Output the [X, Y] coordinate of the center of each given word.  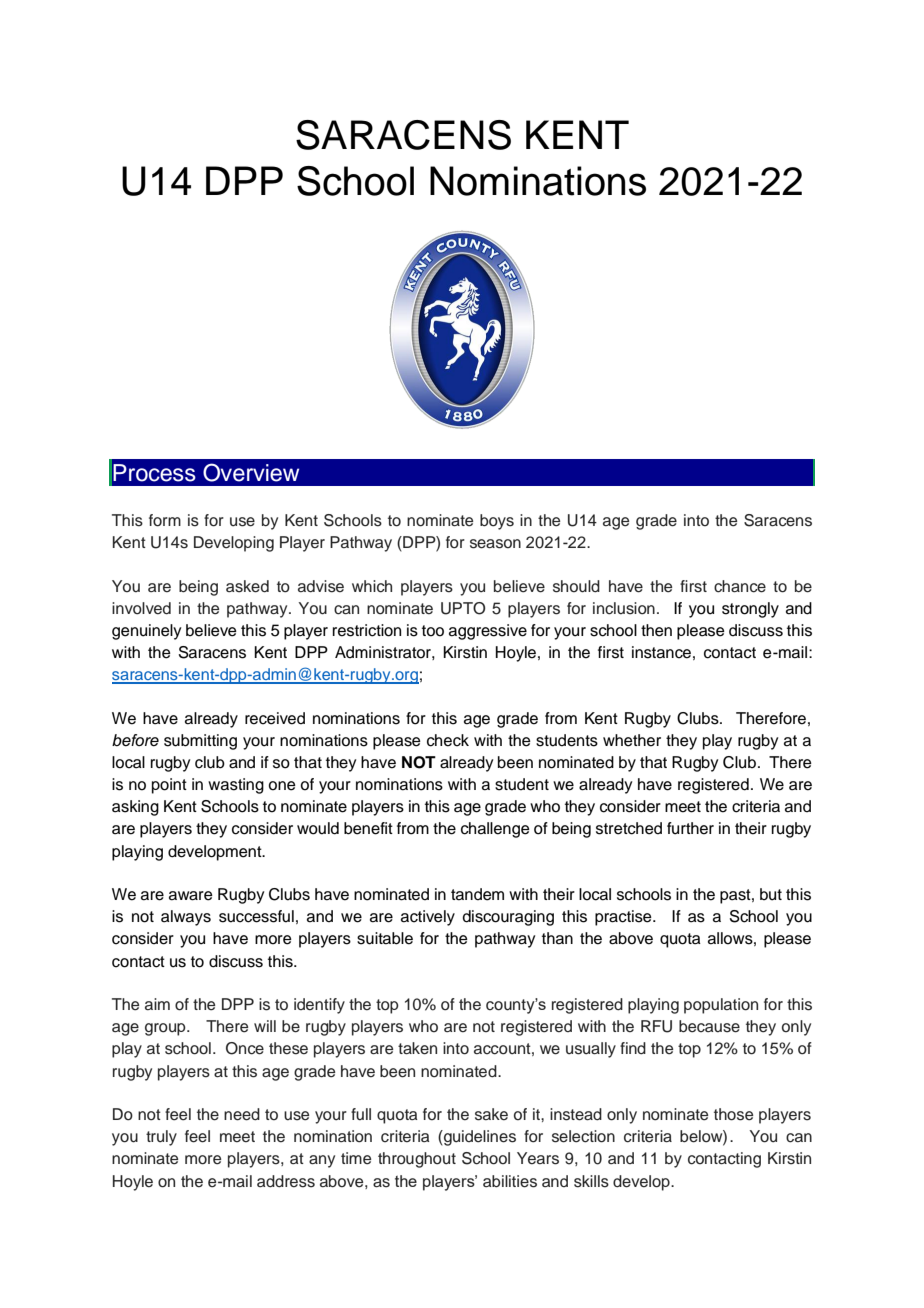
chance [740, 586]
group [166, 1029]
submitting [200, 742]
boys [497, 522]
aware [191, 896]
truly [161, 1138]
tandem [477, 894]
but [771, 894]
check [448, 740]
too [433, 631]
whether [632, 740]
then [656, 630]
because [709, 1026]
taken [417, 1048]
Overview [251, 472]
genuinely [146, 632]
